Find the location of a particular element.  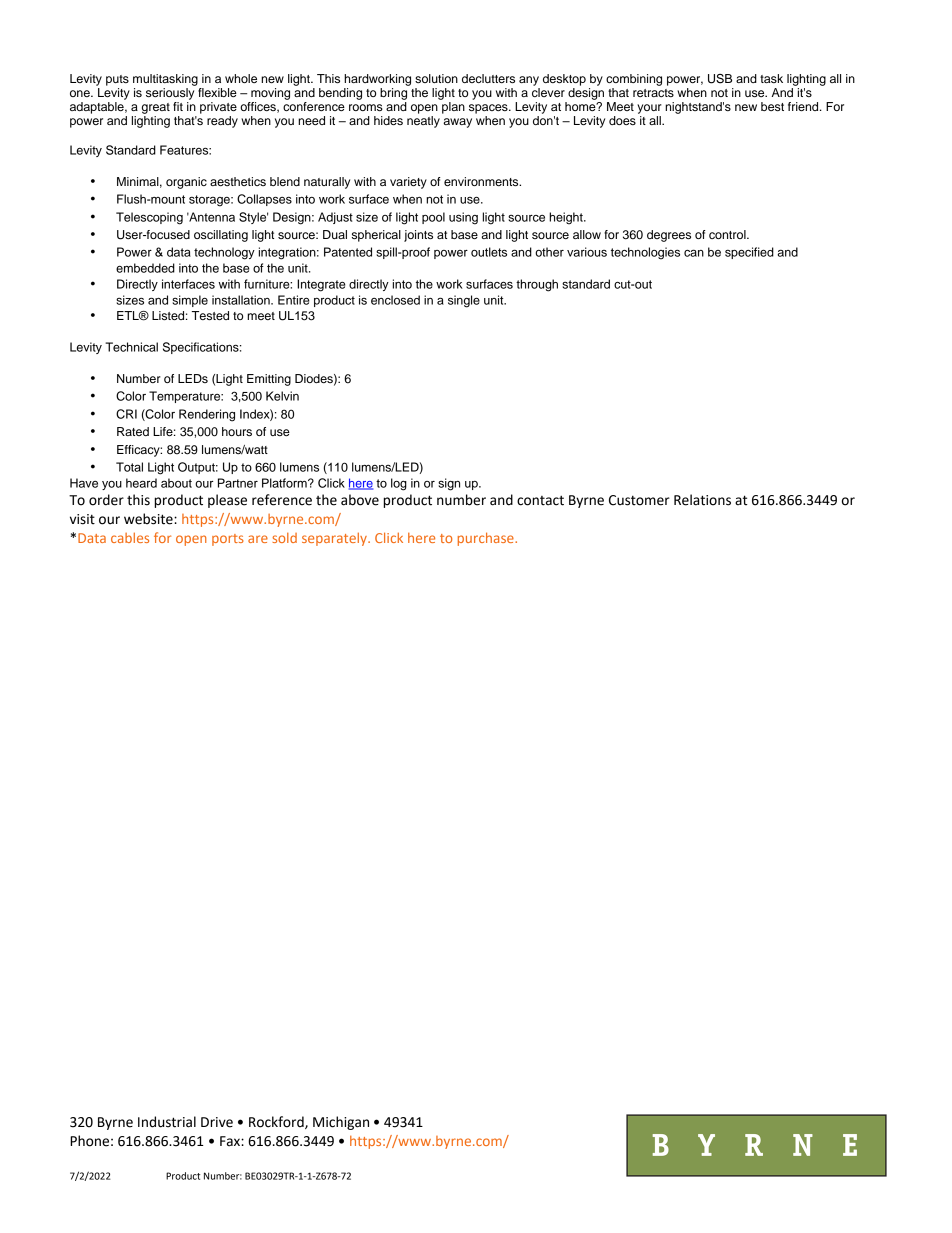

purchase is located at coordinates (487, 539).
